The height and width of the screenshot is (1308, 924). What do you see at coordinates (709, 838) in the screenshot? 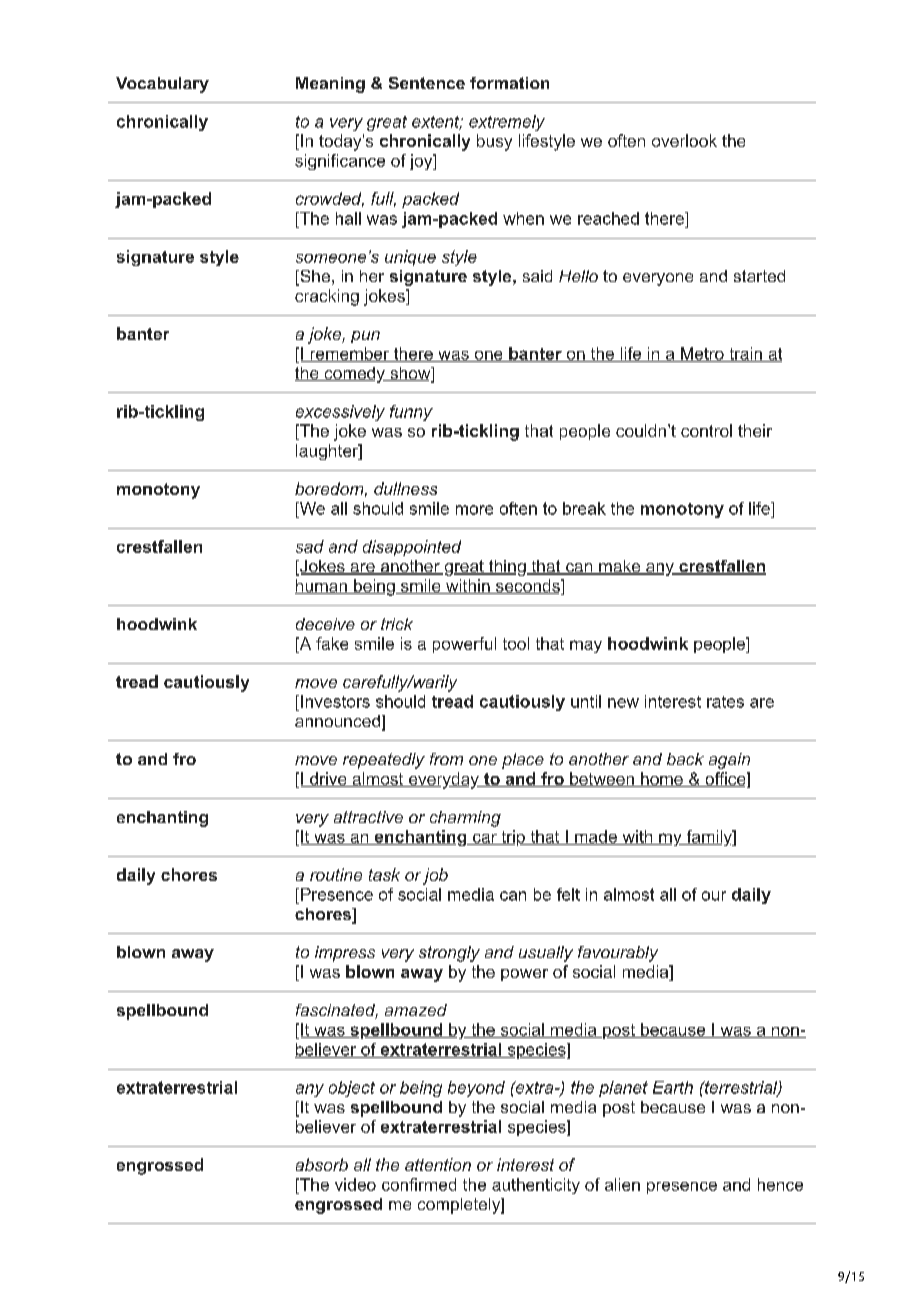
I see `family` at bounding box center [709, 838].
